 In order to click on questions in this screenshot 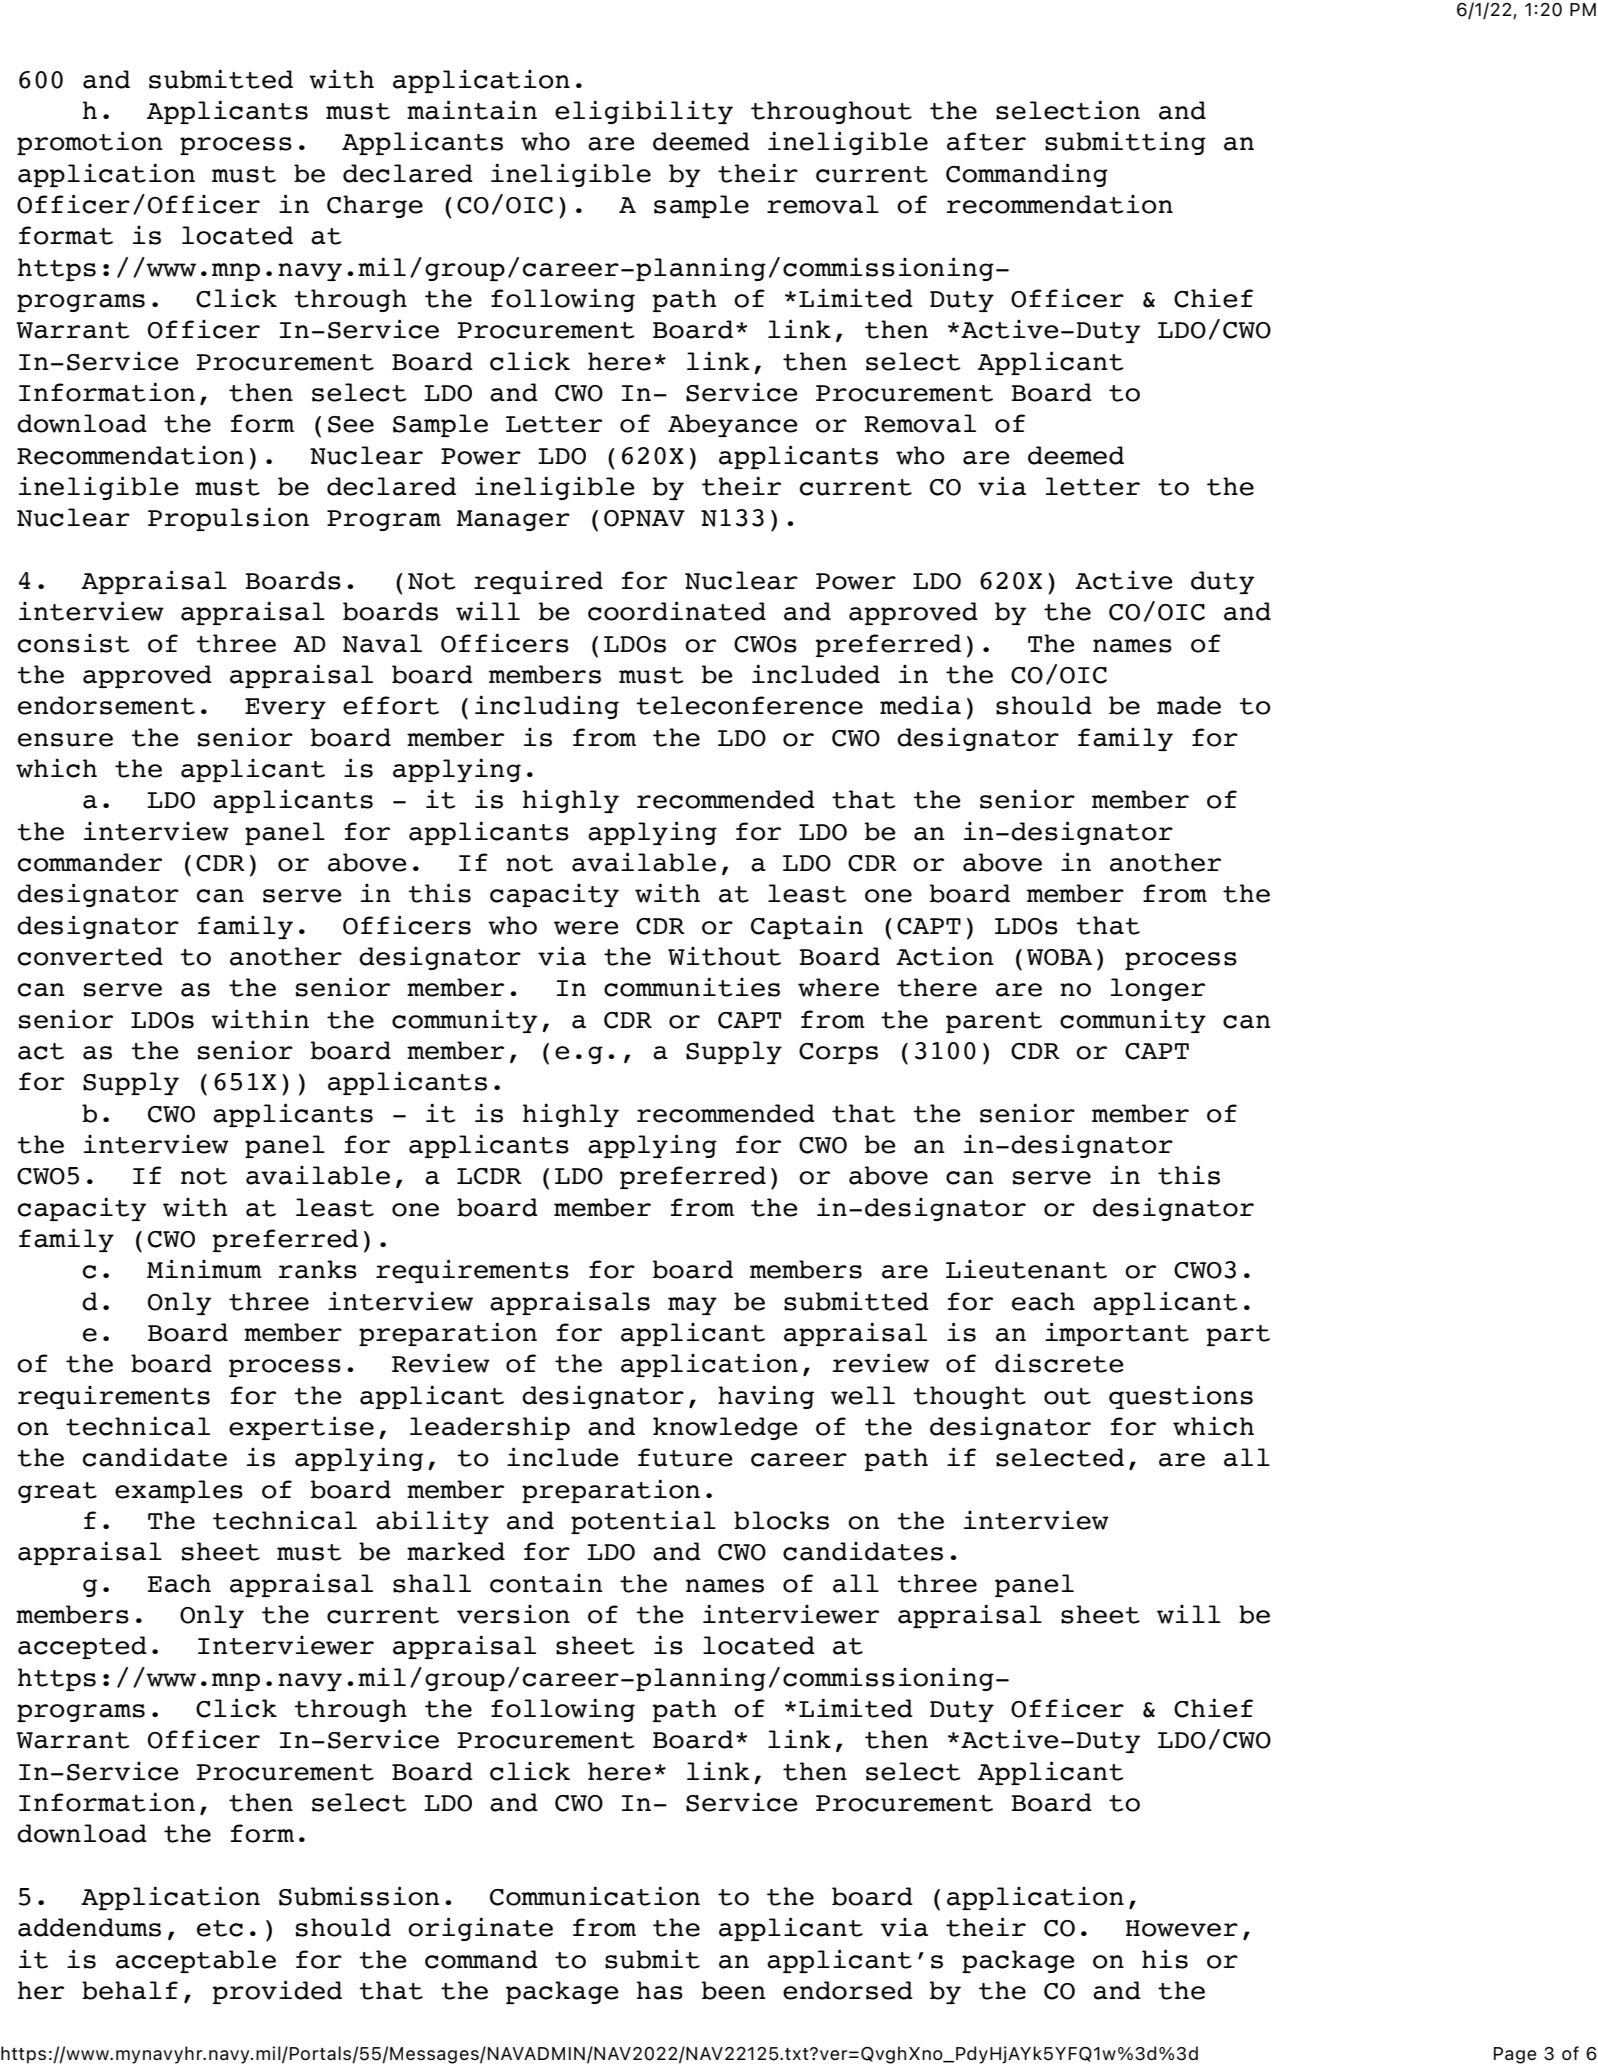, I will do `click(1181, 1397)`.
